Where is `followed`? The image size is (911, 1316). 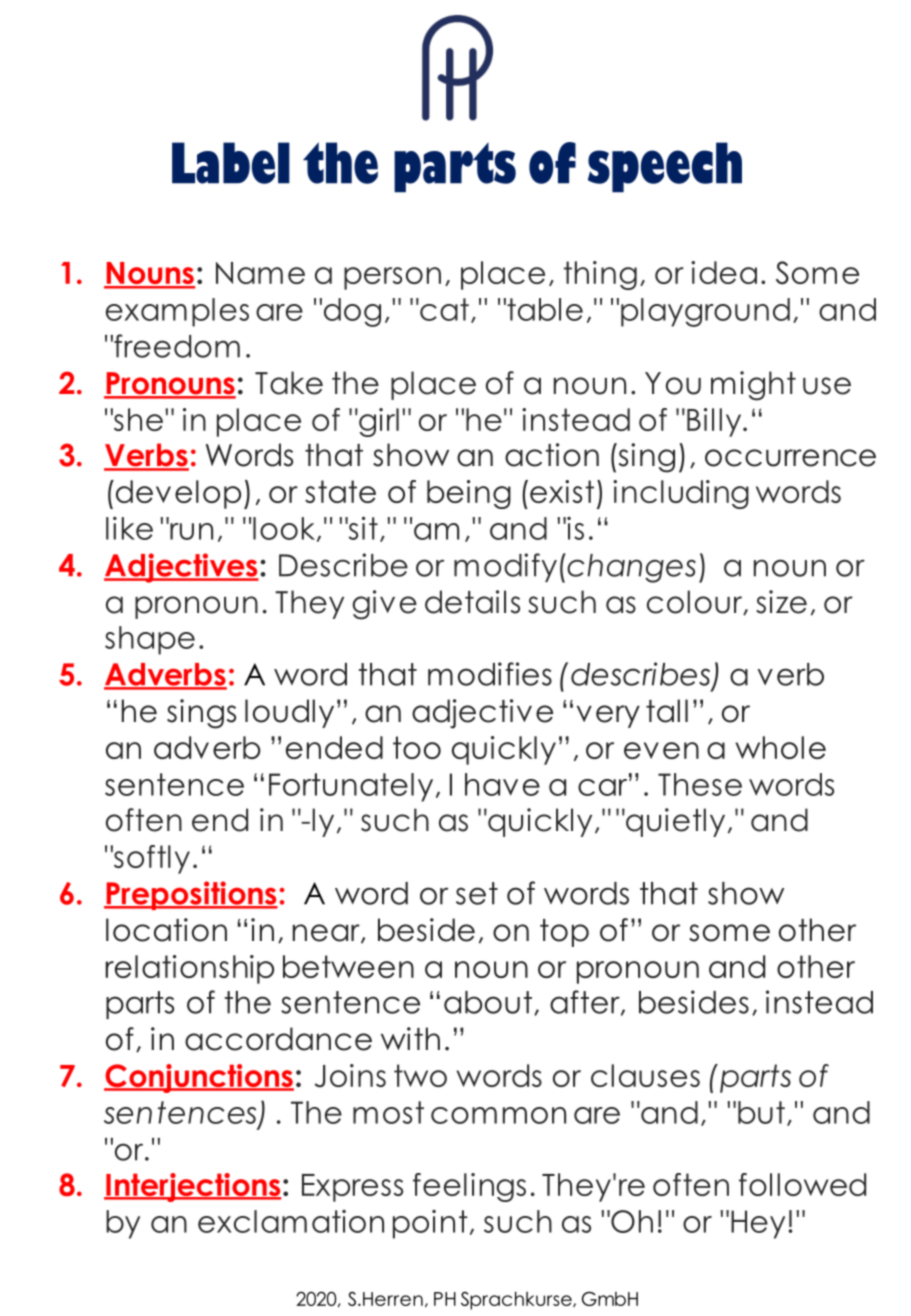
followed is located at coordinates (802, 1184).
